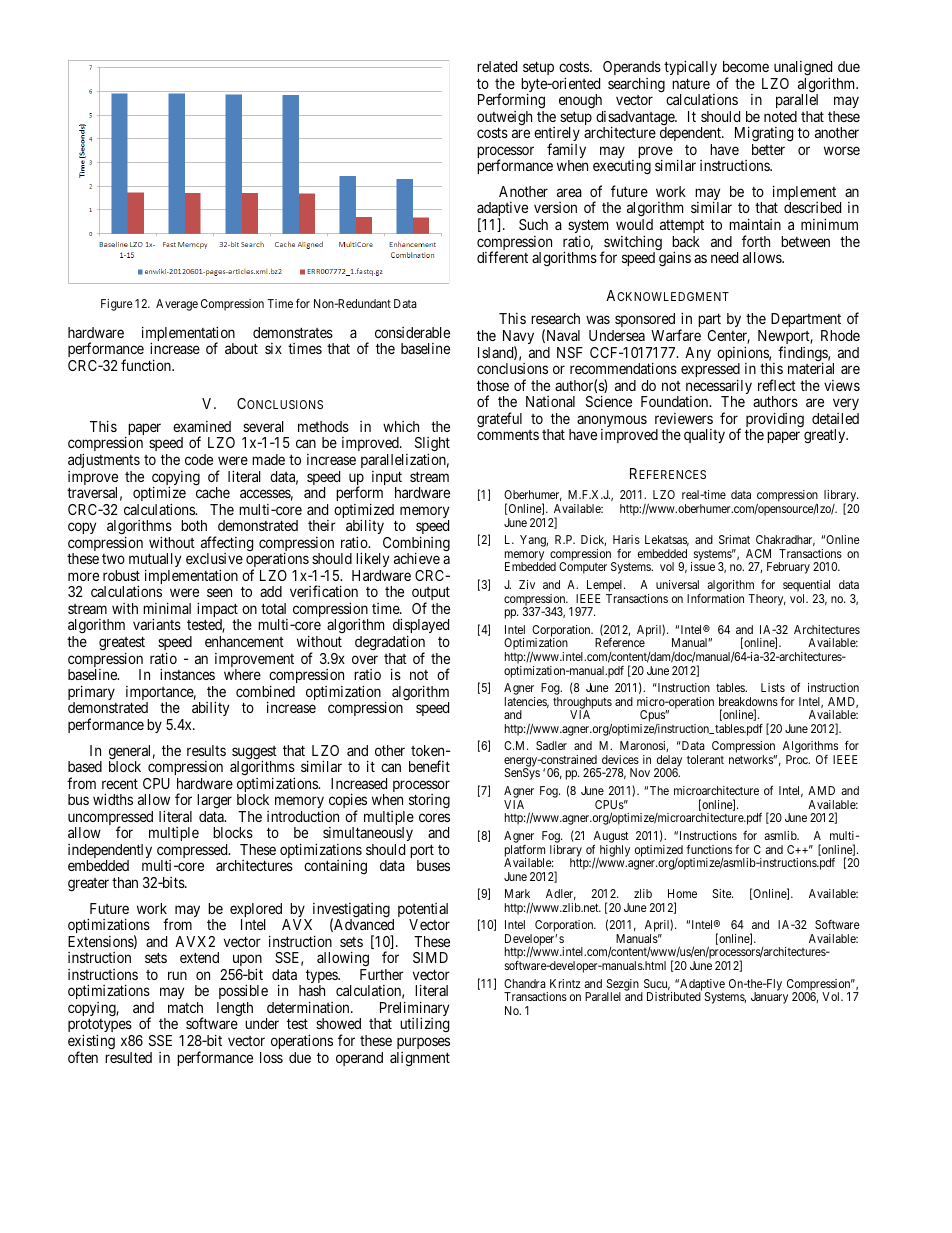 The image size is (952, 1233). Describe the element at coordinates (504, 119) in the screenshot. I see `outweigh` at that location.
